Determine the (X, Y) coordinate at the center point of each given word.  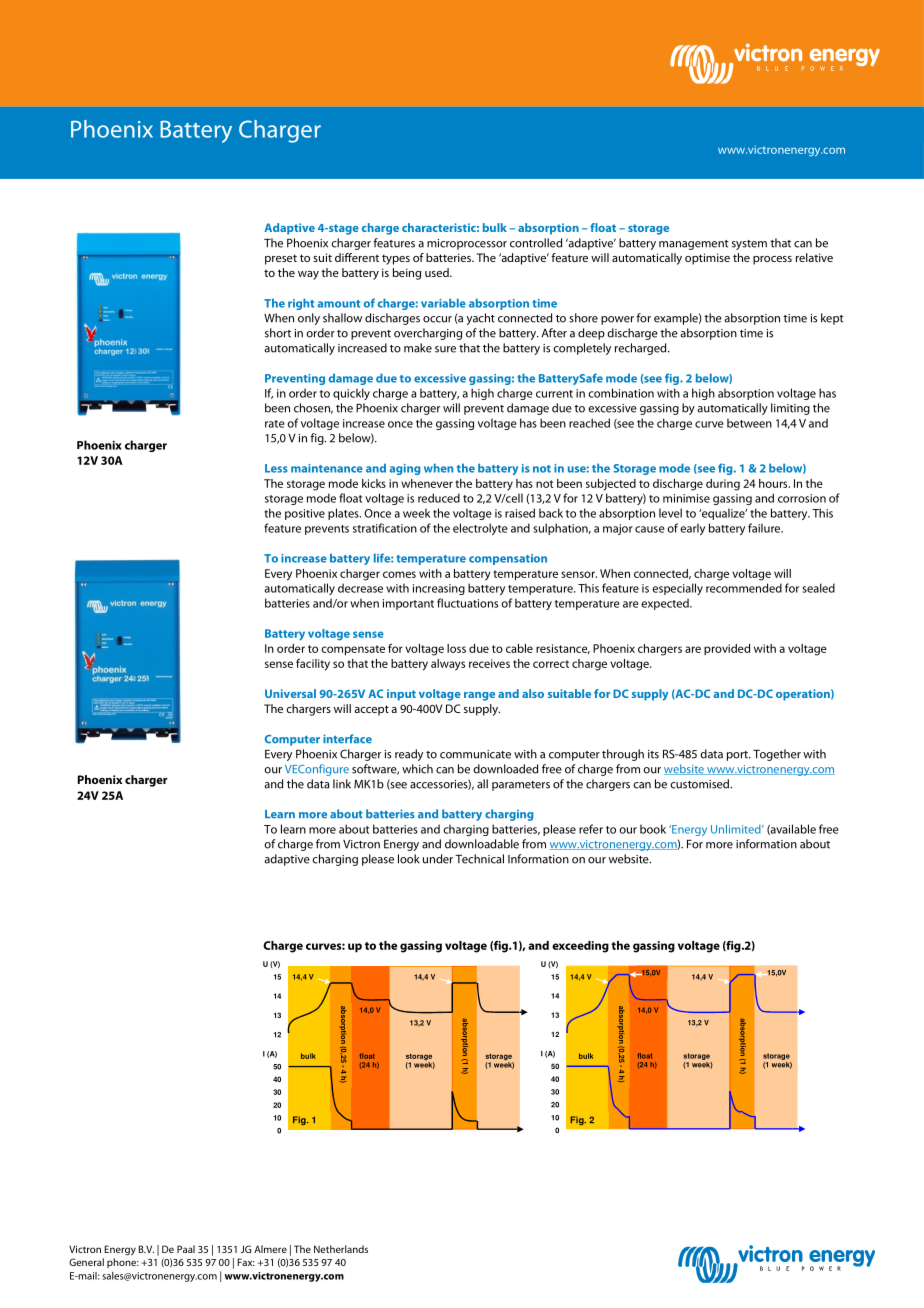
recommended (744, 588)
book (653, 829)
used (438, 272)
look (409, 859)
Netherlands (341, 1249)
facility (313, 665)
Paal (186, 1249)
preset (281, 259)
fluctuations (467, 603)
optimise (707, 259)
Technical (479, 859)
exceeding (580, 947)
